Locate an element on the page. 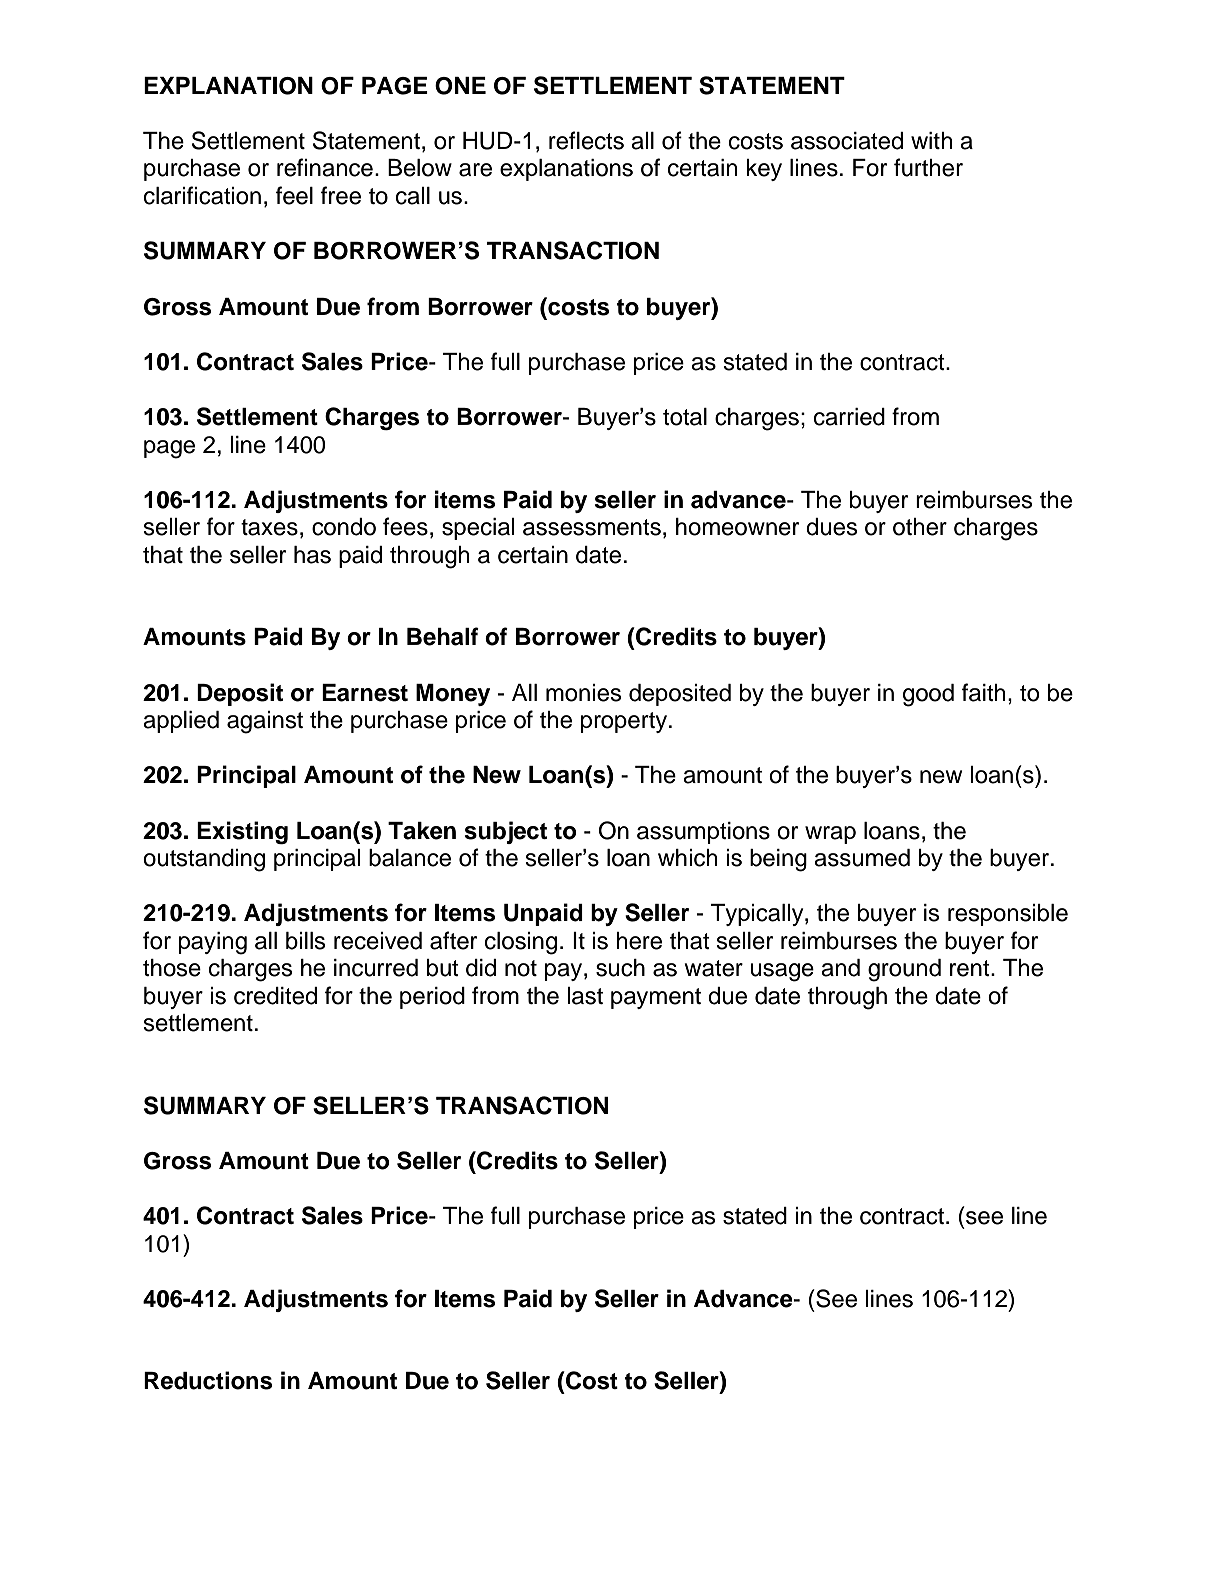 The image size is (1217, 1575). feel is located at coordinates (294, 195).
